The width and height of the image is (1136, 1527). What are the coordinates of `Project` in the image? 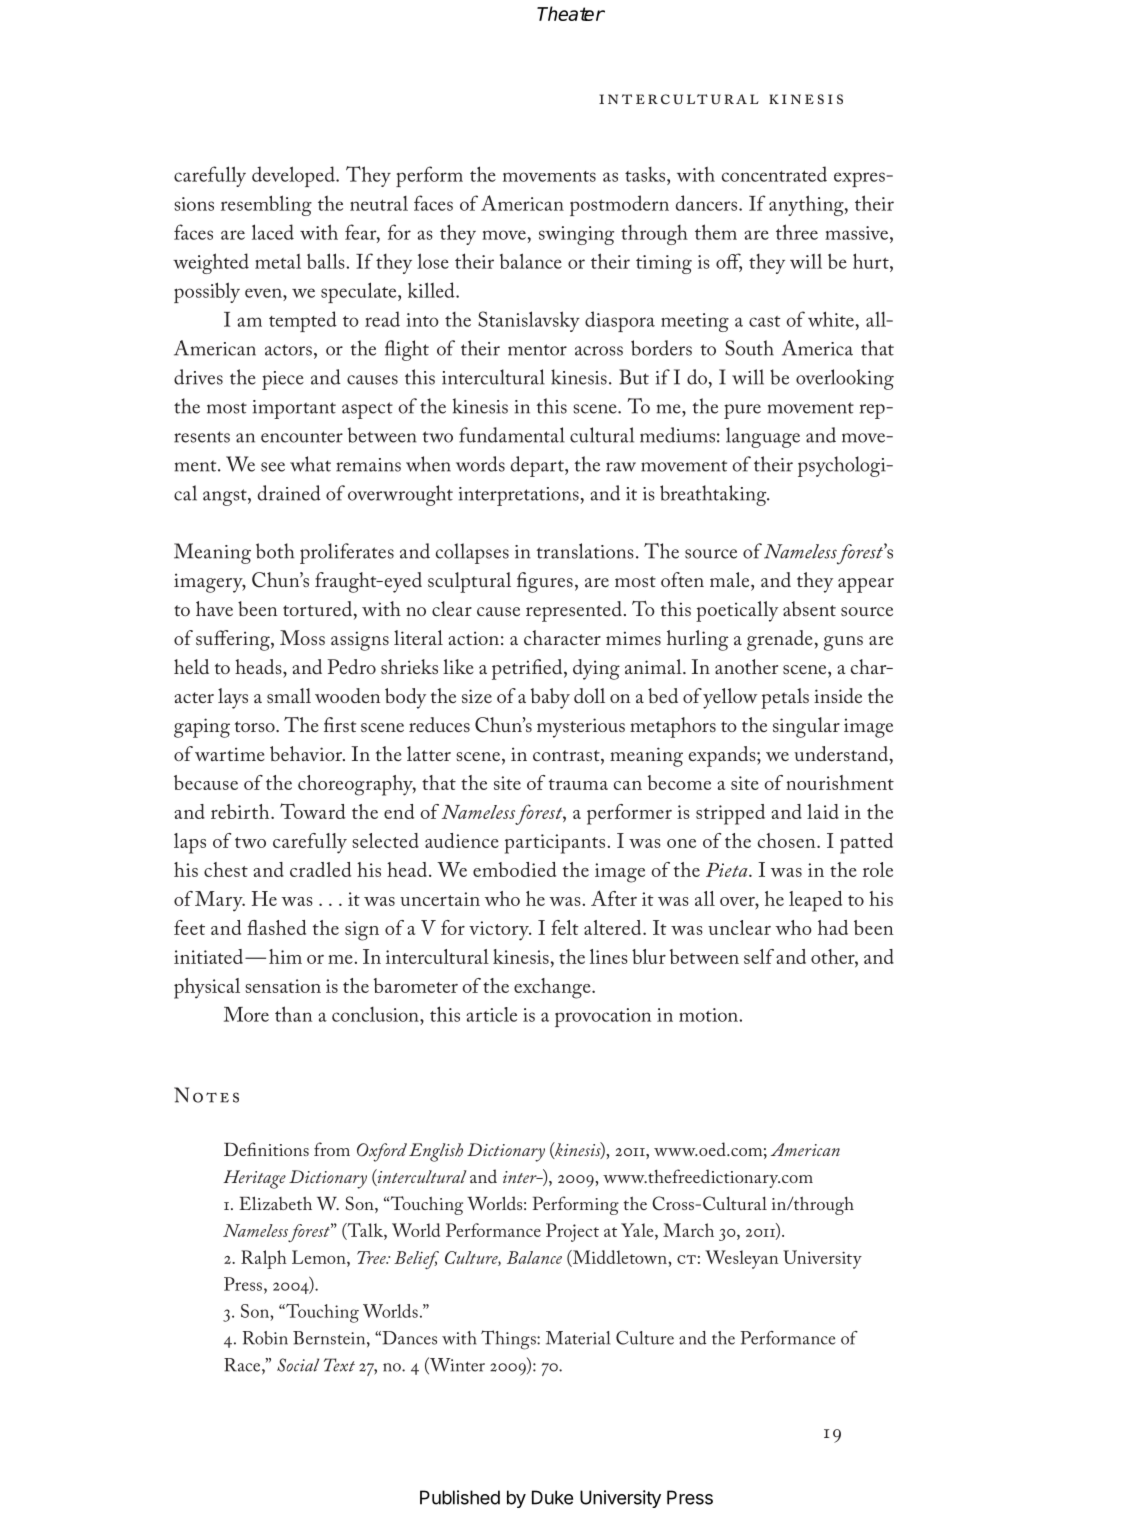 It's located at (572, 1232).
